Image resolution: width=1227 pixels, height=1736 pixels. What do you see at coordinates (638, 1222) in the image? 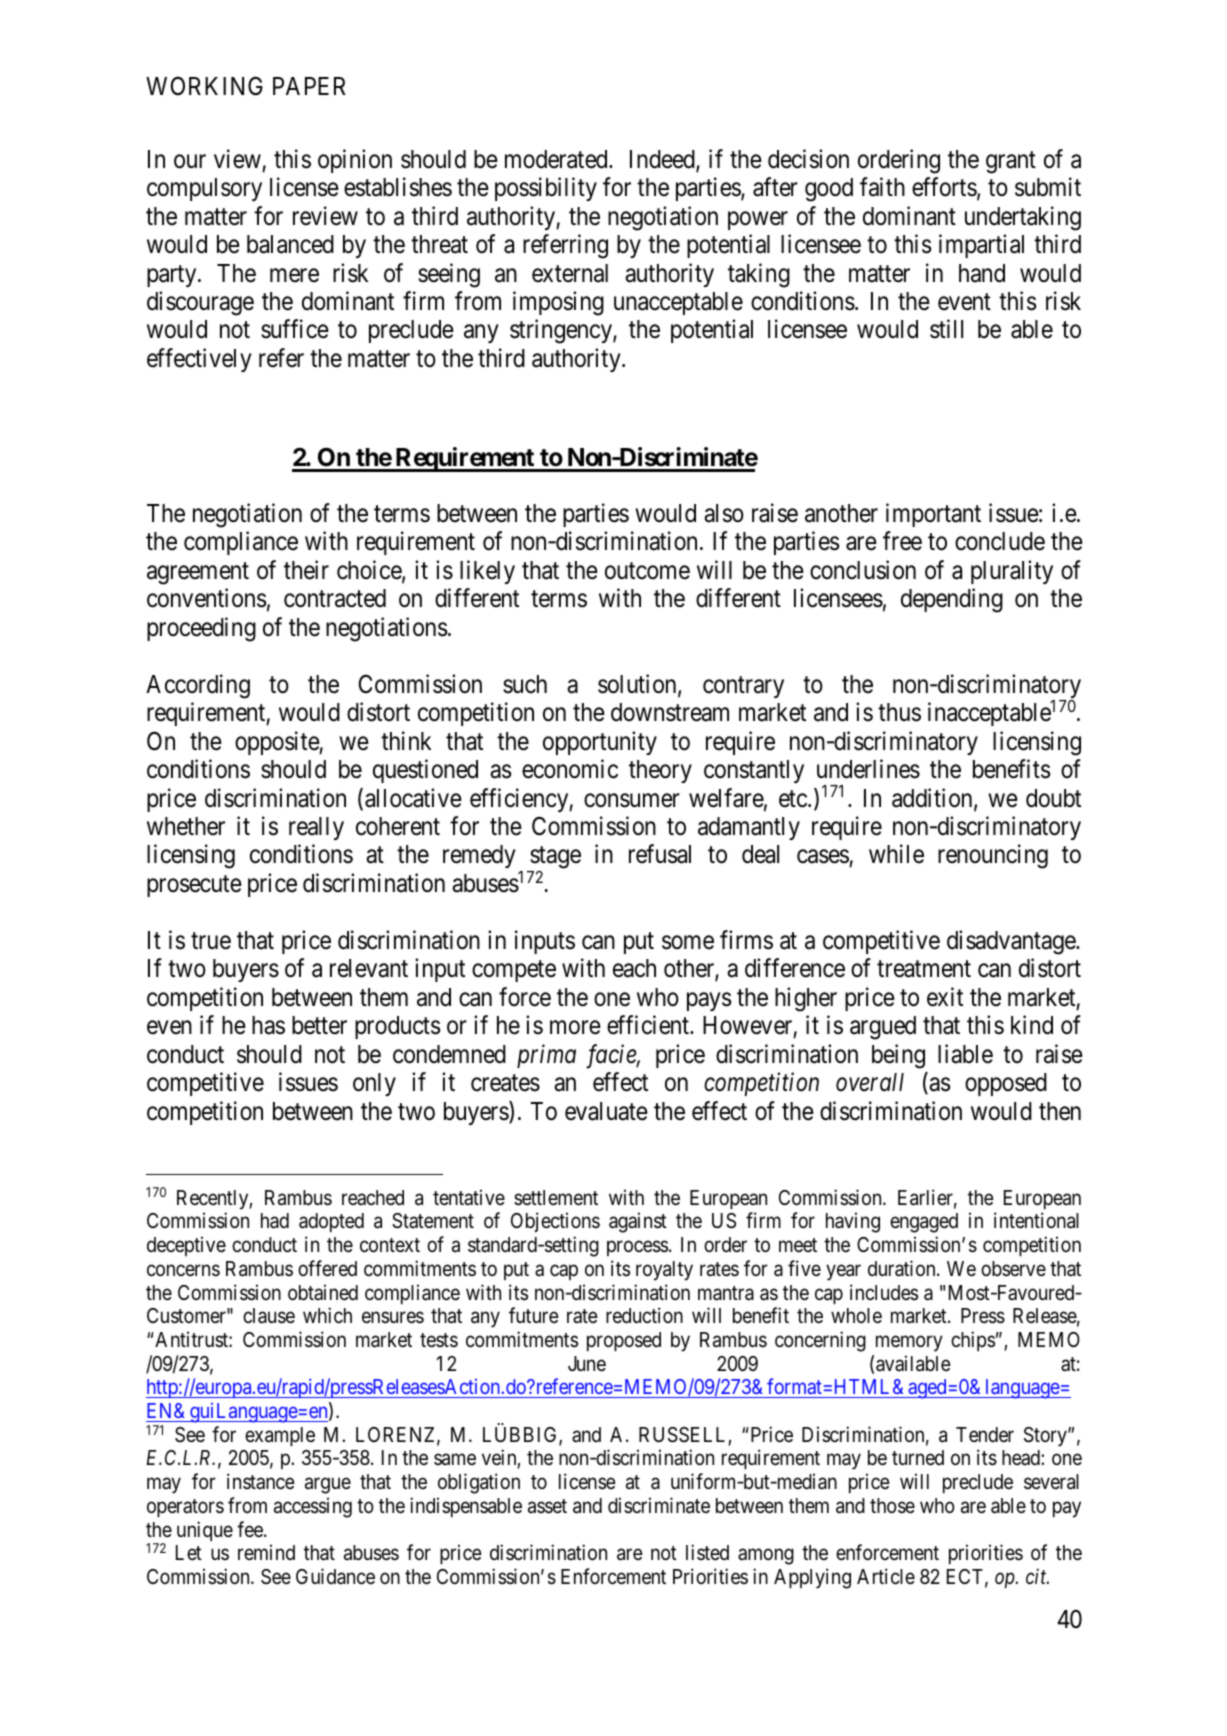
I see `against` at bounding box center [638, 1222].
